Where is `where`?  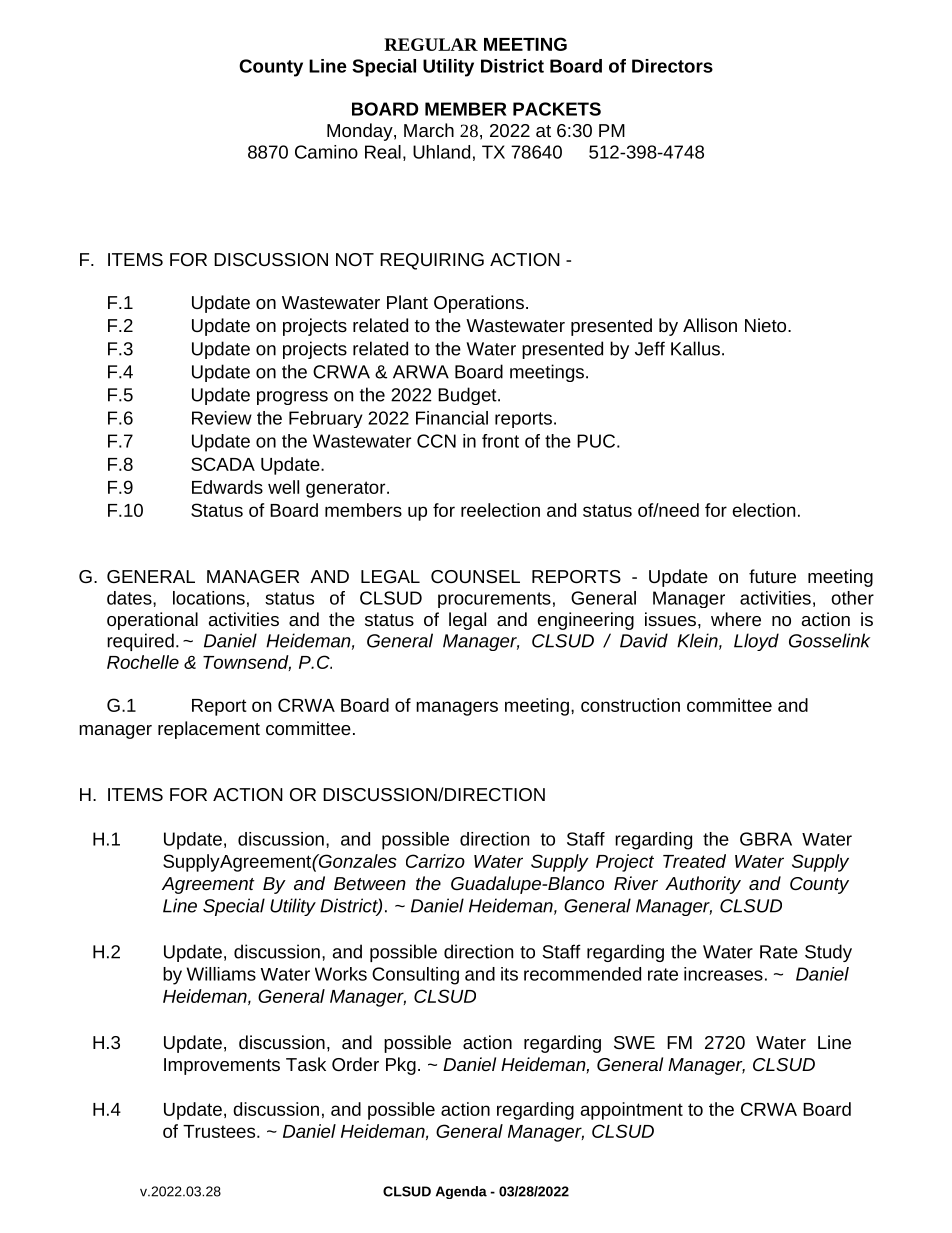
where is located at coordinates (736, 619).
